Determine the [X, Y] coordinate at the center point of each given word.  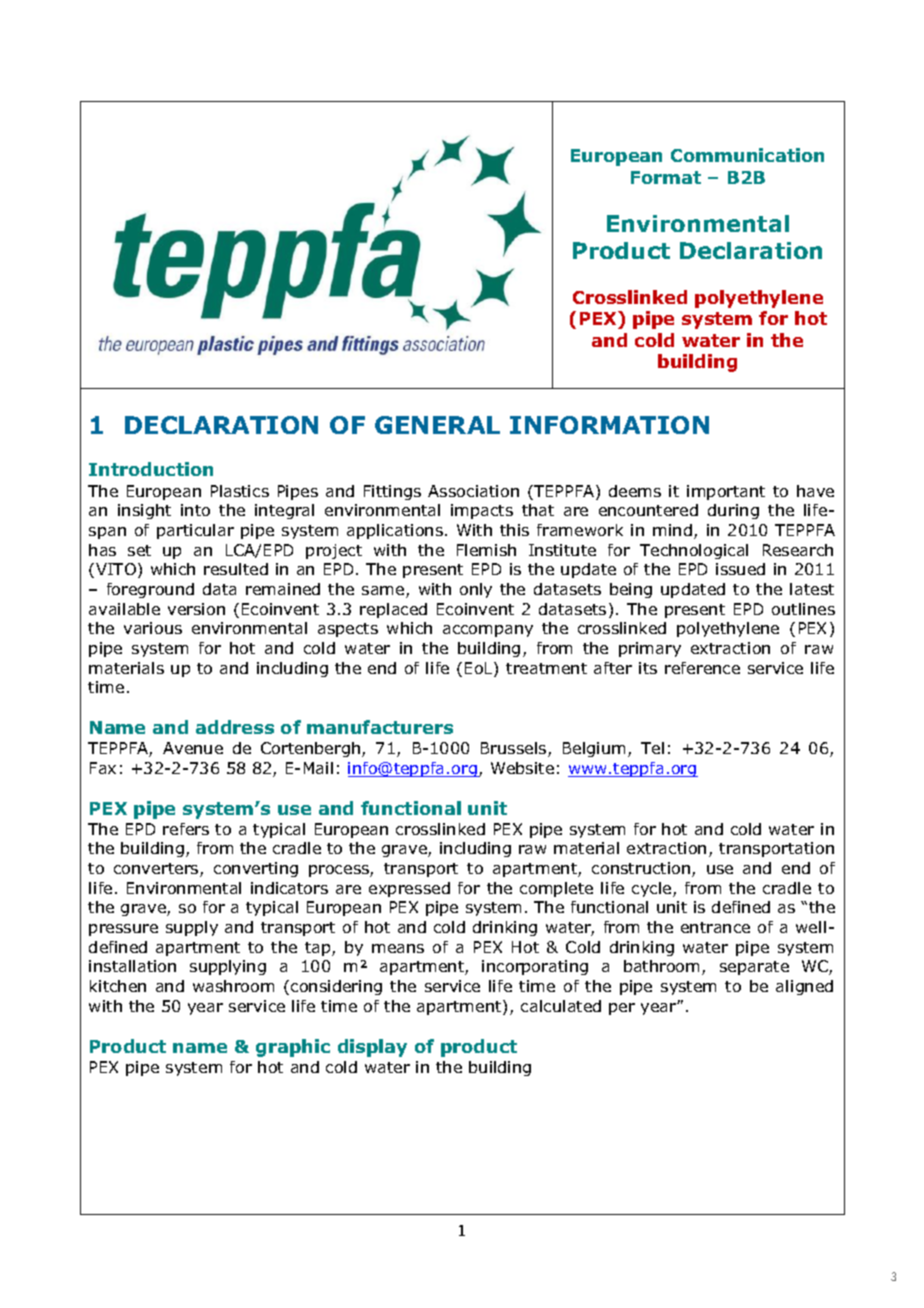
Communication [747, 155]
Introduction [151, 469]
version [196, 609]
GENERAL [437, 425]
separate [754, 968]
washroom [233, 986]
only [476, 590]
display [372, 1048]
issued [740, 569]
